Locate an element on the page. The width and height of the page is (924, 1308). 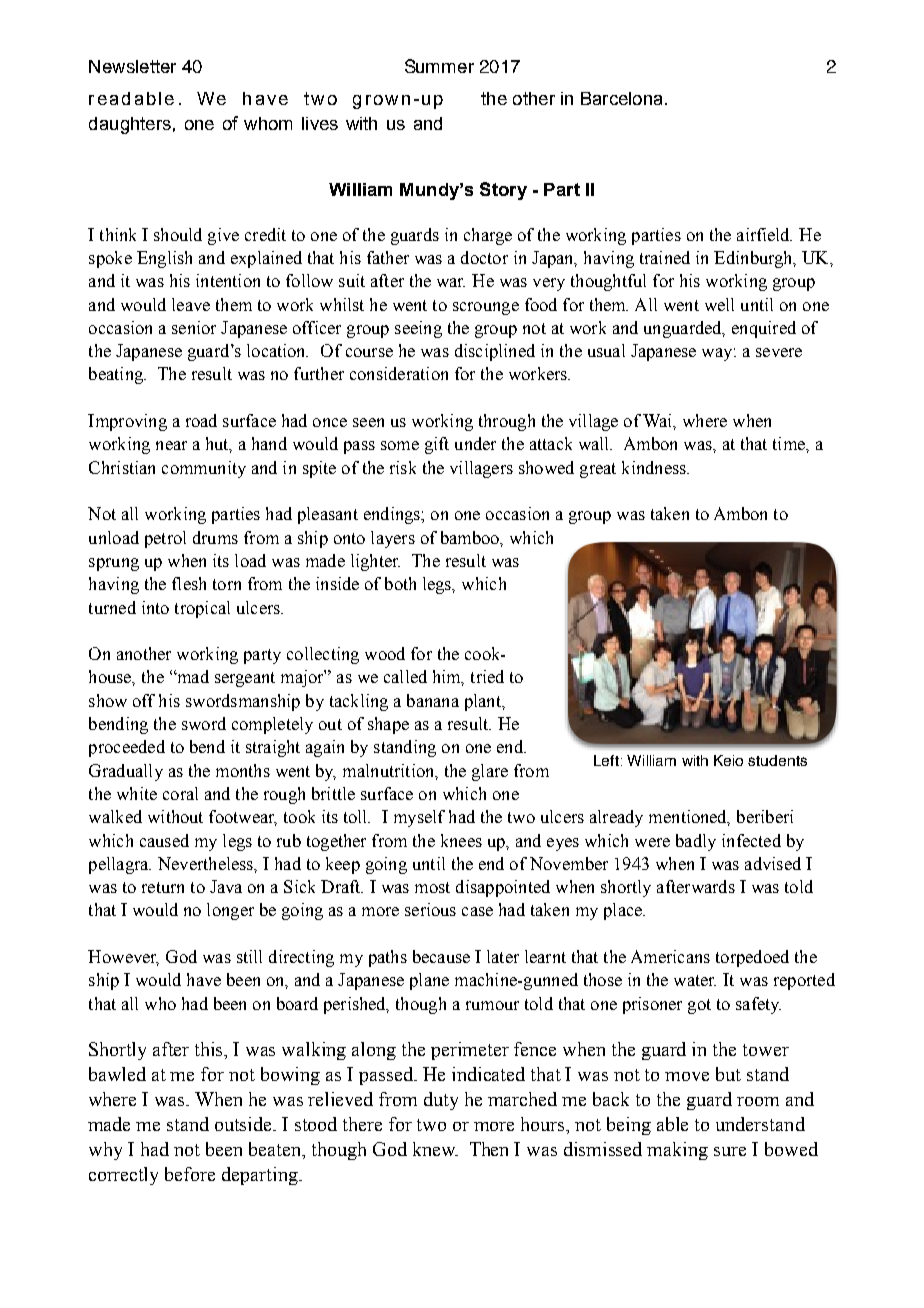
near is located at coordinates (171, 445).
